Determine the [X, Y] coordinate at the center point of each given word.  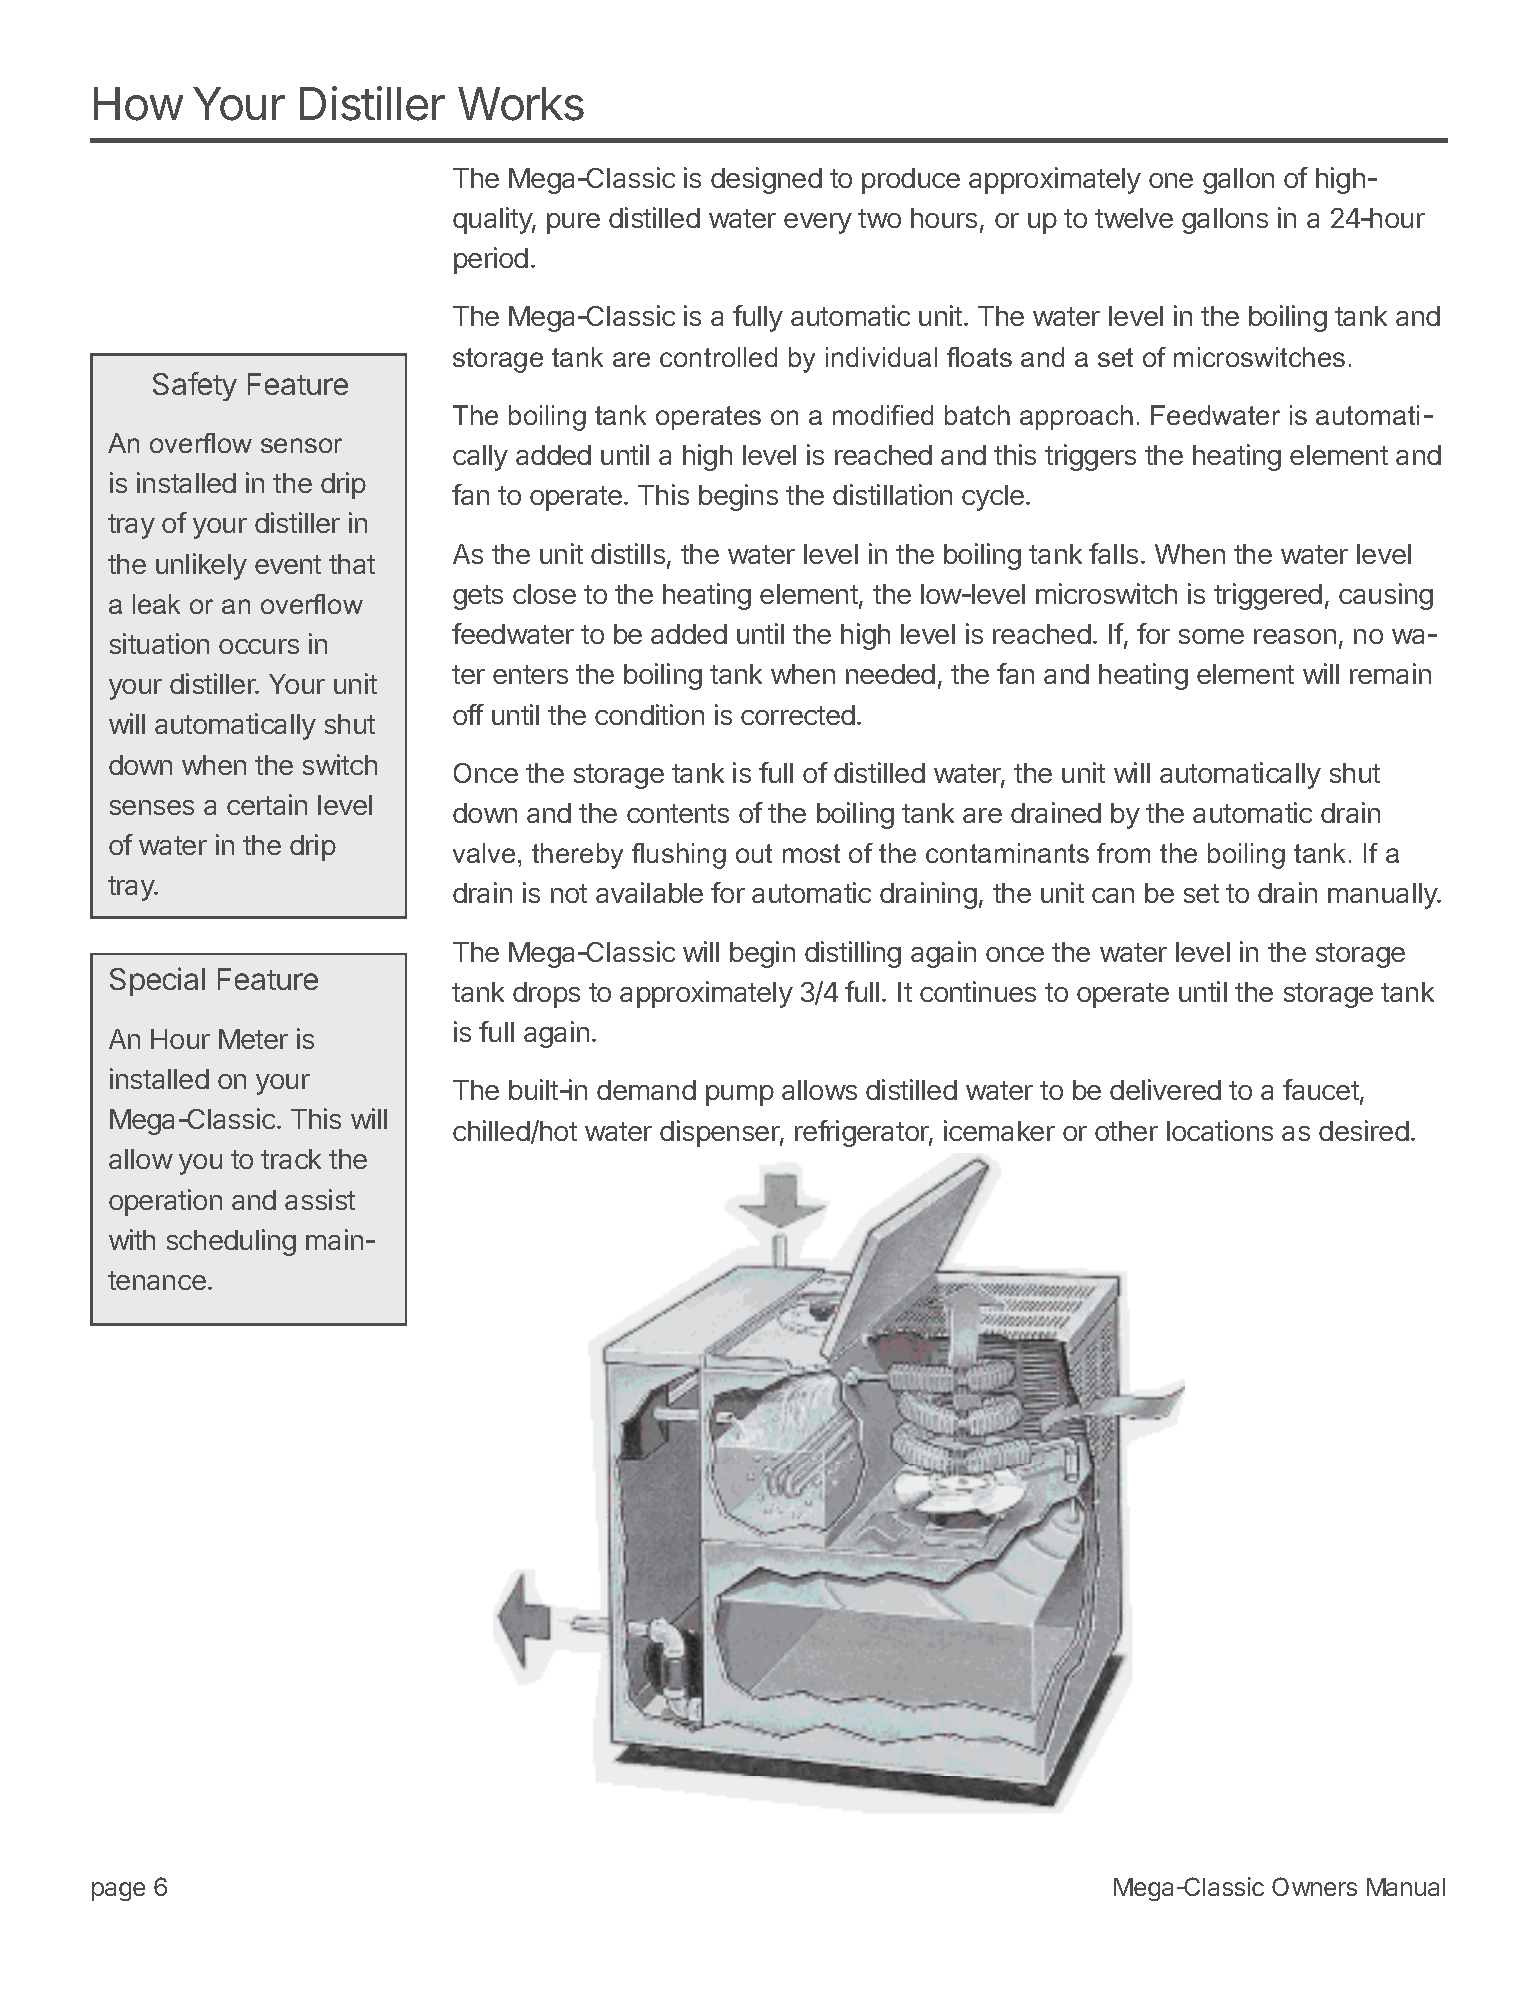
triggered [1268, 596]
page [118, 1891]
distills [628, 553]
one [1171, 180]
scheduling [231, 1242]
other [1126, 1131]
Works [521, 104]
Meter [253, 1039]
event [288, 564]
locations [1220, 1130]
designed [766, 180]
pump [740, 1095]
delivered [1165, 1089]
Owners [1314, 1886]
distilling [853, 954]
